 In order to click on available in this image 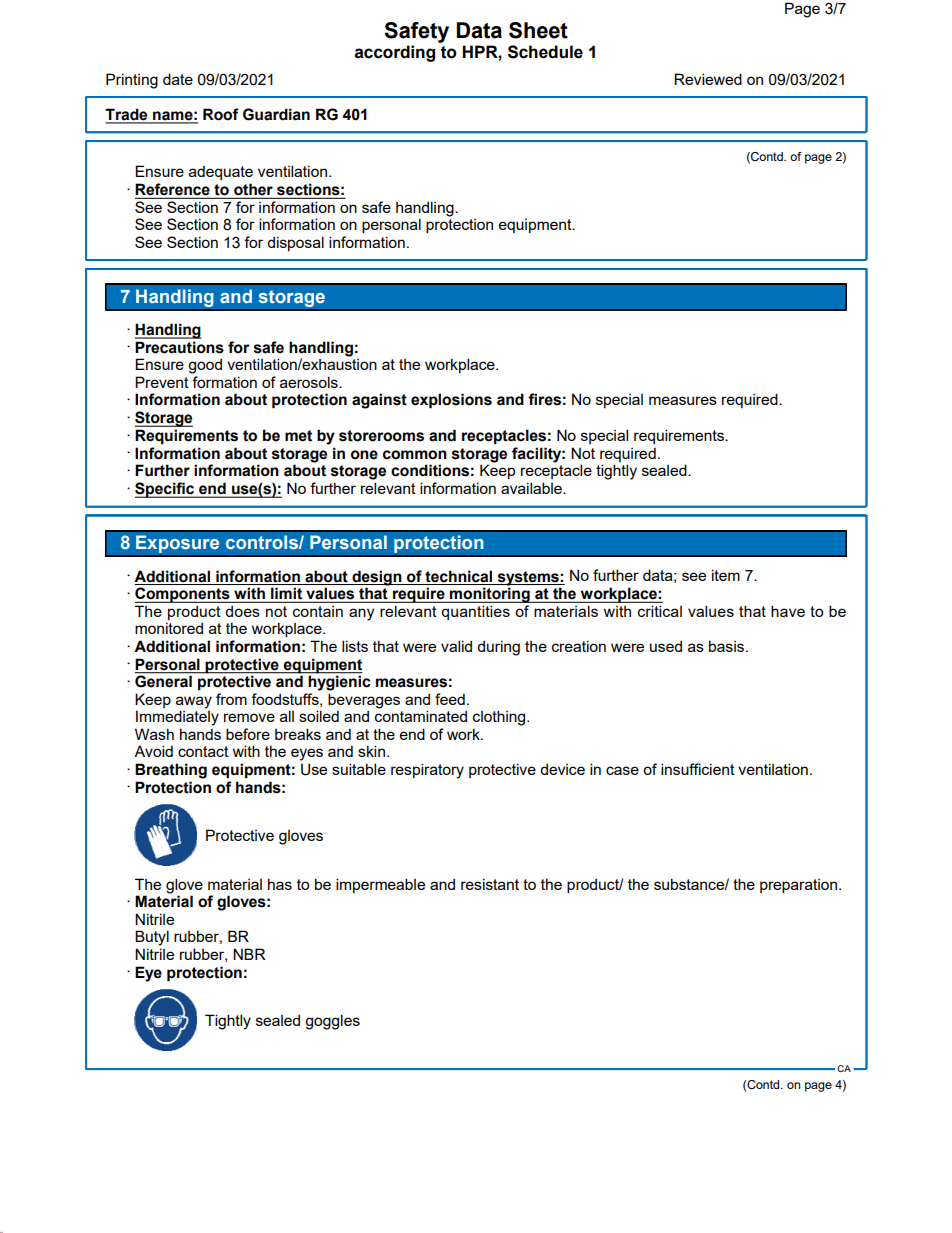, I will do `click(532, 488)`.
